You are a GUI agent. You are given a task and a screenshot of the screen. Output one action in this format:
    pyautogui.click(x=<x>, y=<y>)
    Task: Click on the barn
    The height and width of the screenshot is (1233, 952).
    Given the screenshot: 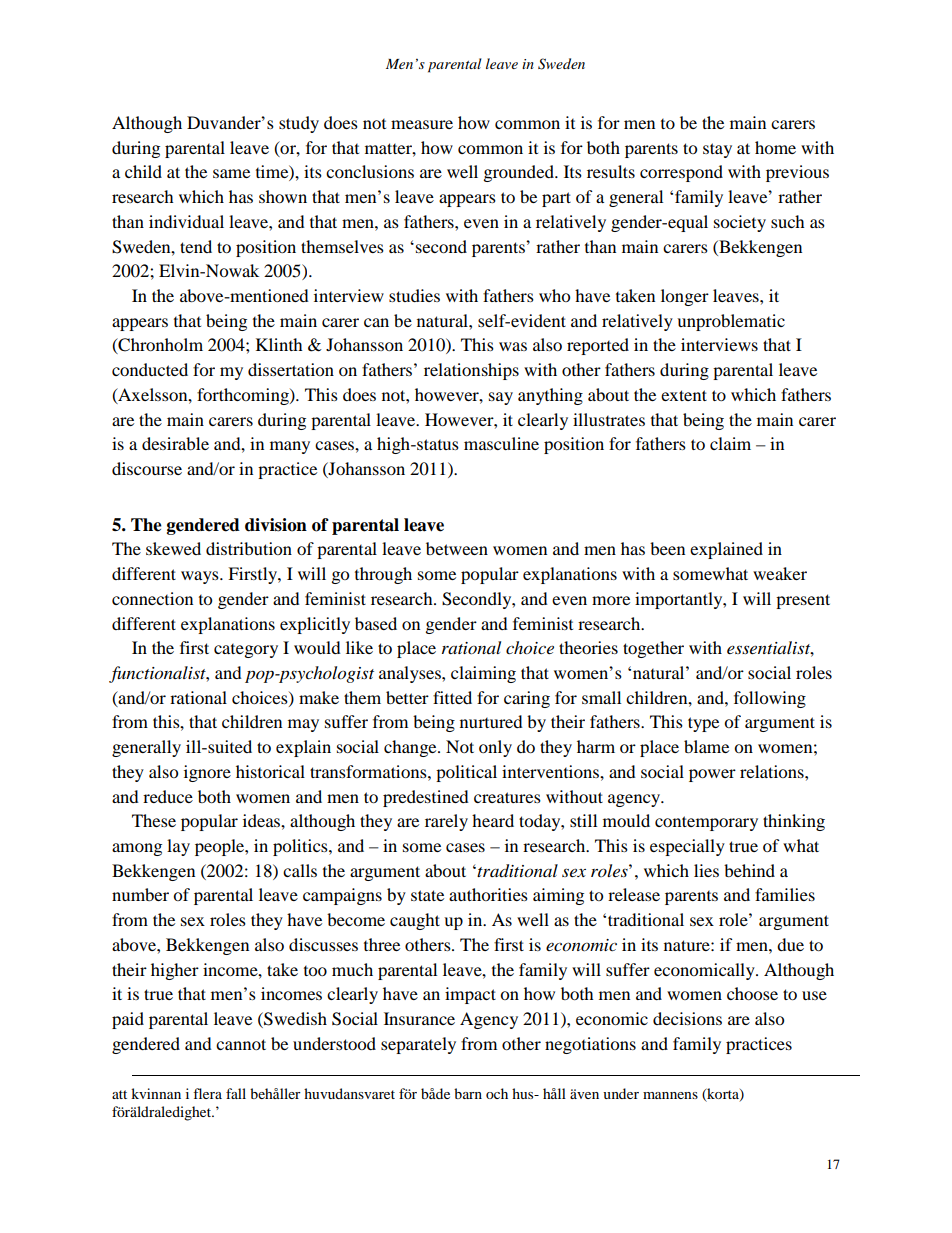 What is the action you would take?
    pyautogui.click(x=468, y=1093)
